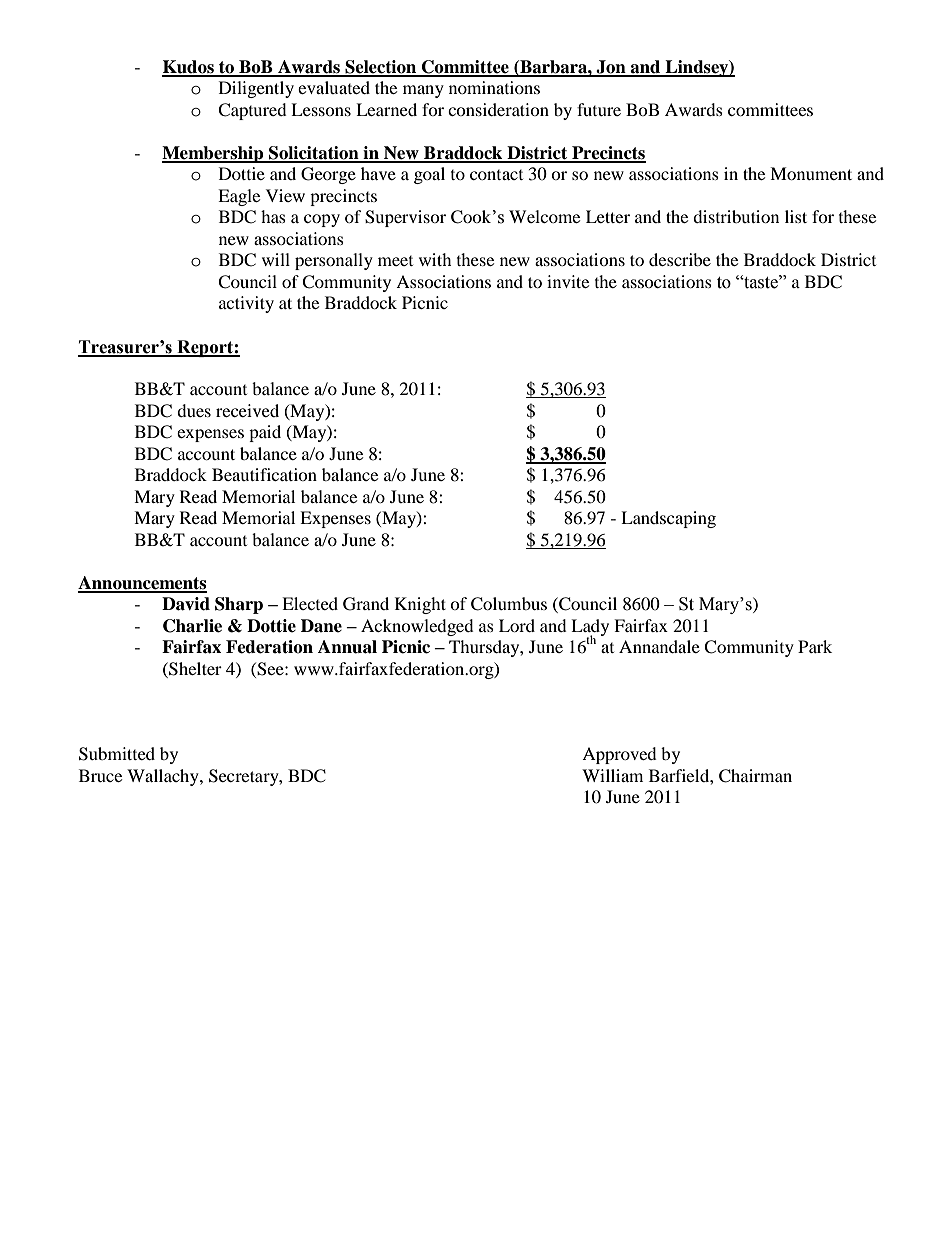 Image resolution: width=952 pixels, height=1233 pixels. Describe the element at coordinates (668, 519) in the screenshot. I see `Landscaping` at that location.
